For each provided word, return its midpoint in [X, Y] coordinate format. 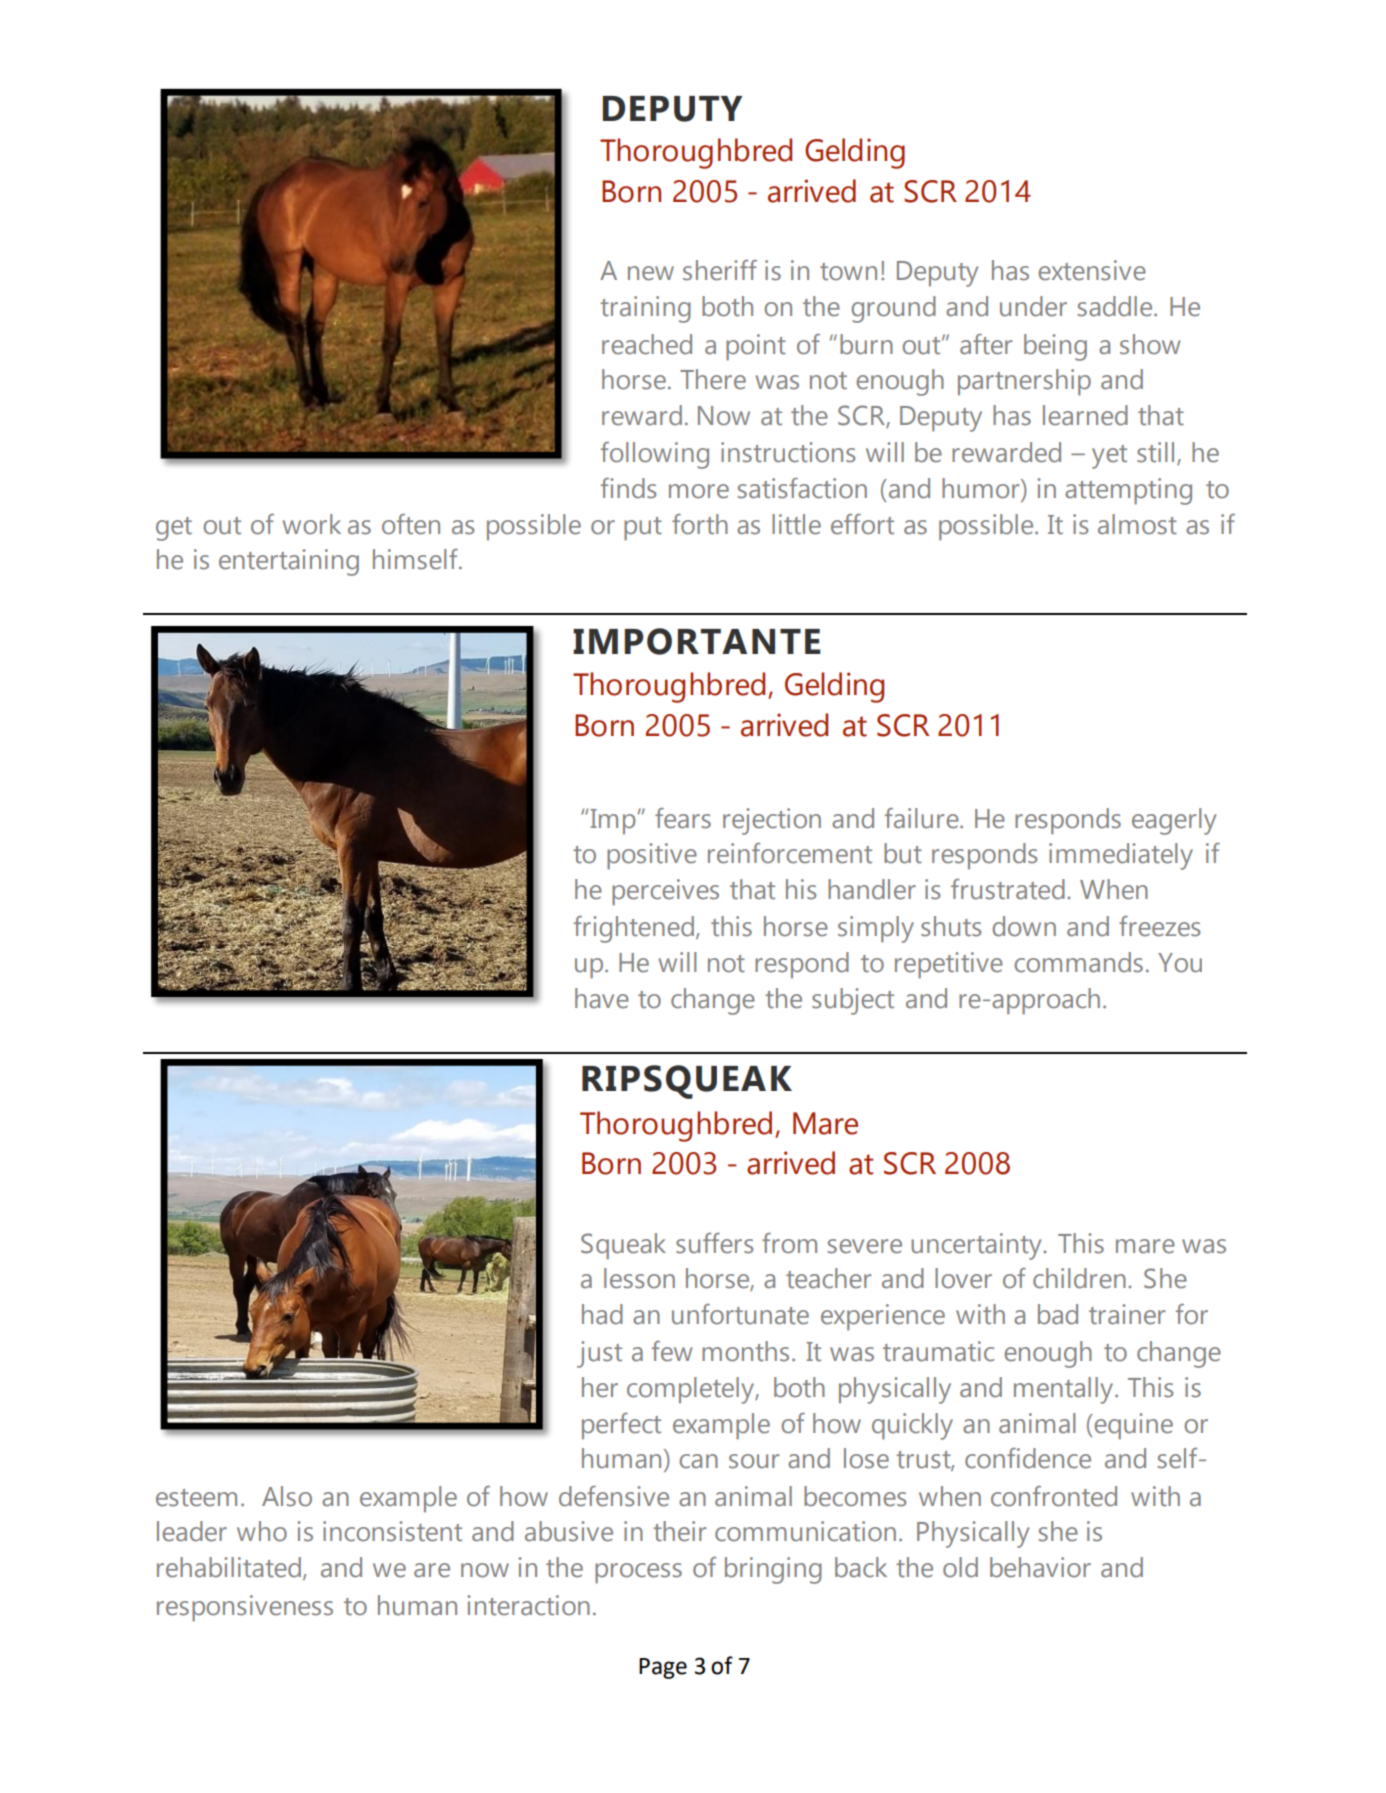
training [645, 309]
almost [1137, 524]
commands [1078, 962]
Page [663, 1668]
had [602, 1314]
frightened [634, 929]
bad [1058, 1314]
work [311, 524]
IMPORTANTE [697, 641]
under [1033, 306]
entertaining [289, 562]
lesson [639, 1278]
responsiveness [245, 1608]
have [602, 998]
